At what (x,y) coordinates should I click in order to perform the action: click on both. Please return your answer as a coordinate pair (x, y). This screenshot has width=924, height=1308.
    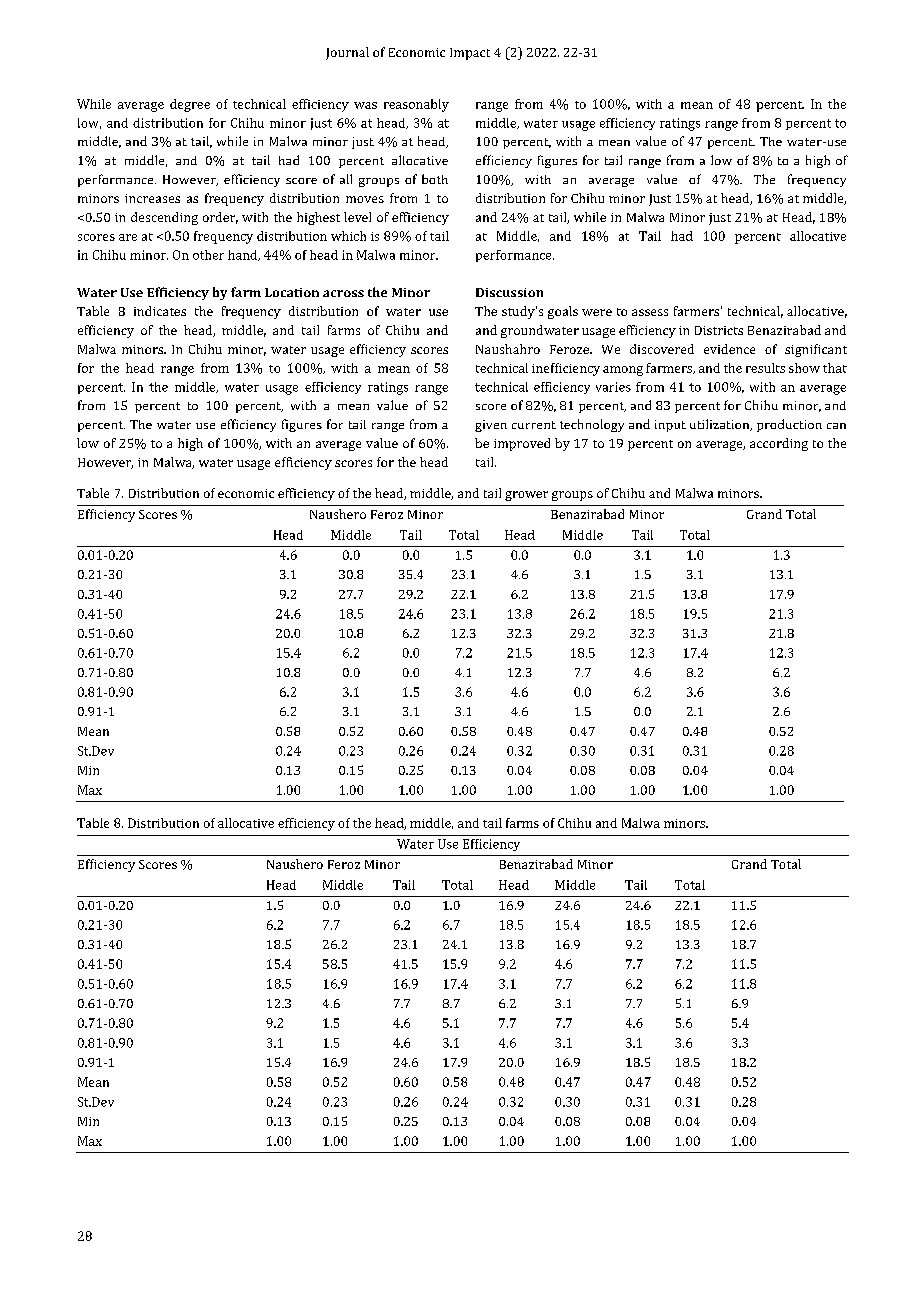
    Looking at the image, I should click on (435, 179).
